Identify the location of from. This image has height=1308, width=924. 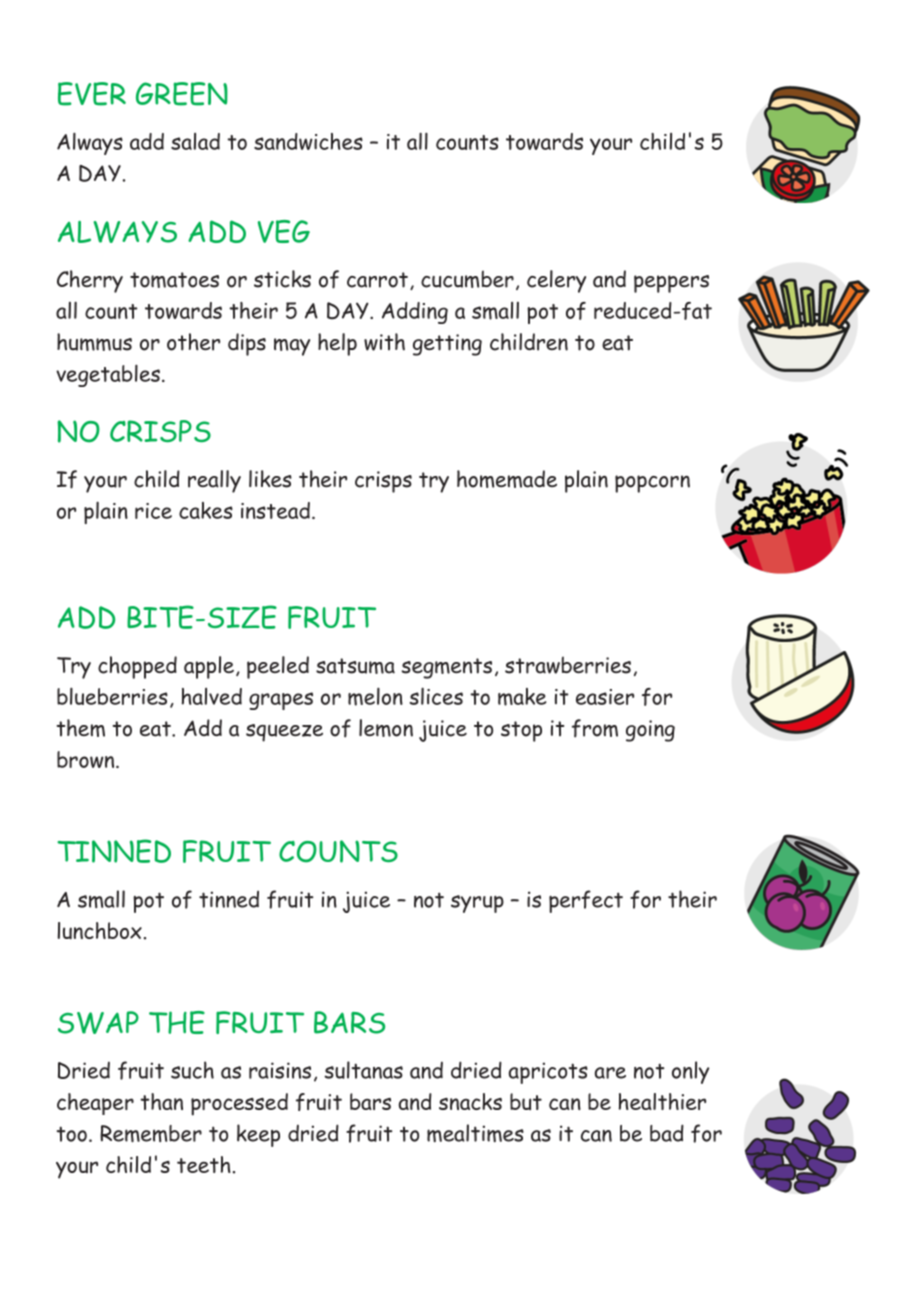
(595, 728).
